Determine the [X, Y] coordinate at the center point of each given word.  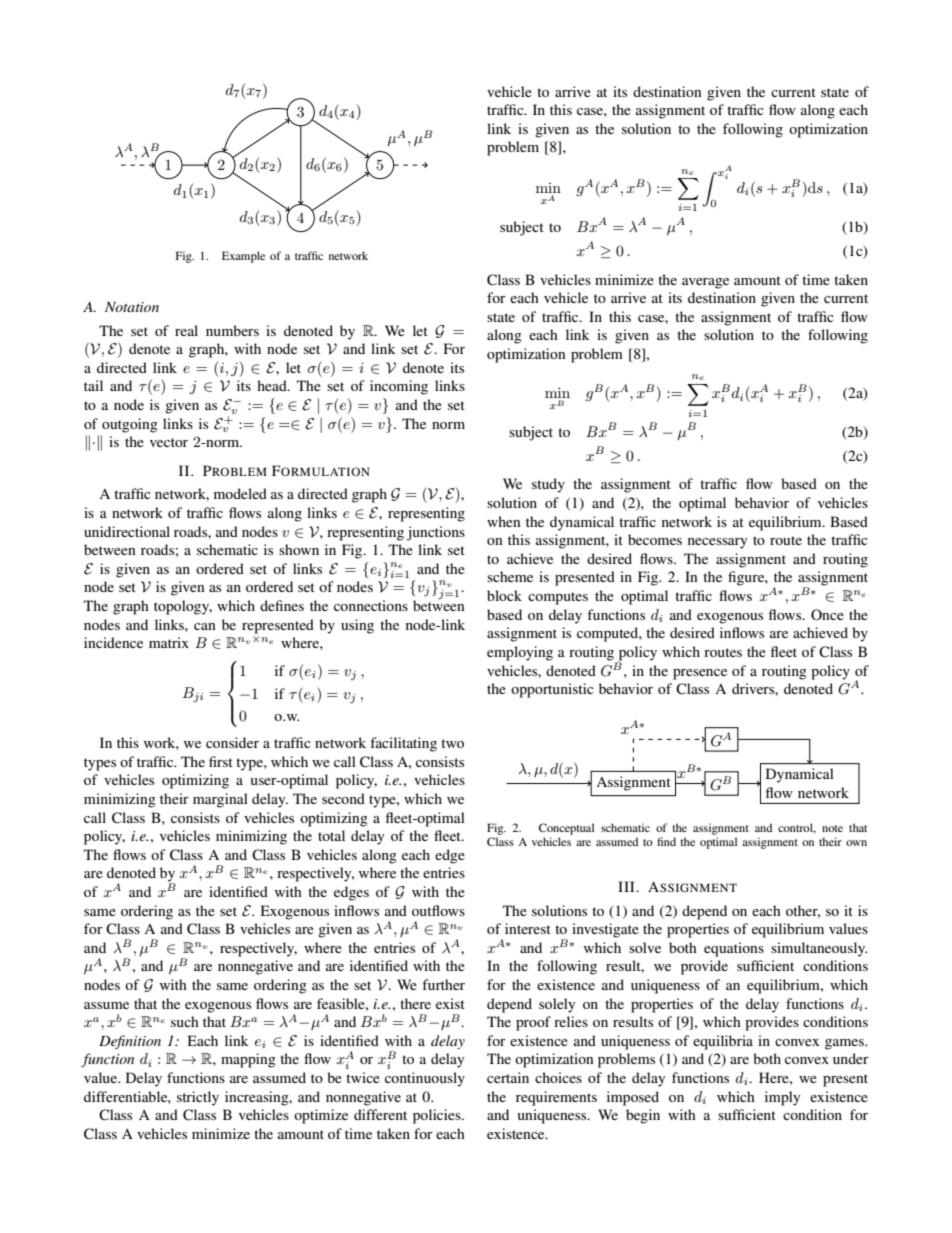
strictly [198, 1098]
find [666, 841]
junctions [436, 533]
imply [782, 1098]
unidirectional [127, 531]
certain [508, 1077]
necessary [717, 543]
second [343, 798]
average [705, 283]
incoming [399, 387]
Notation [132, 307]
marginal [220, 800]
